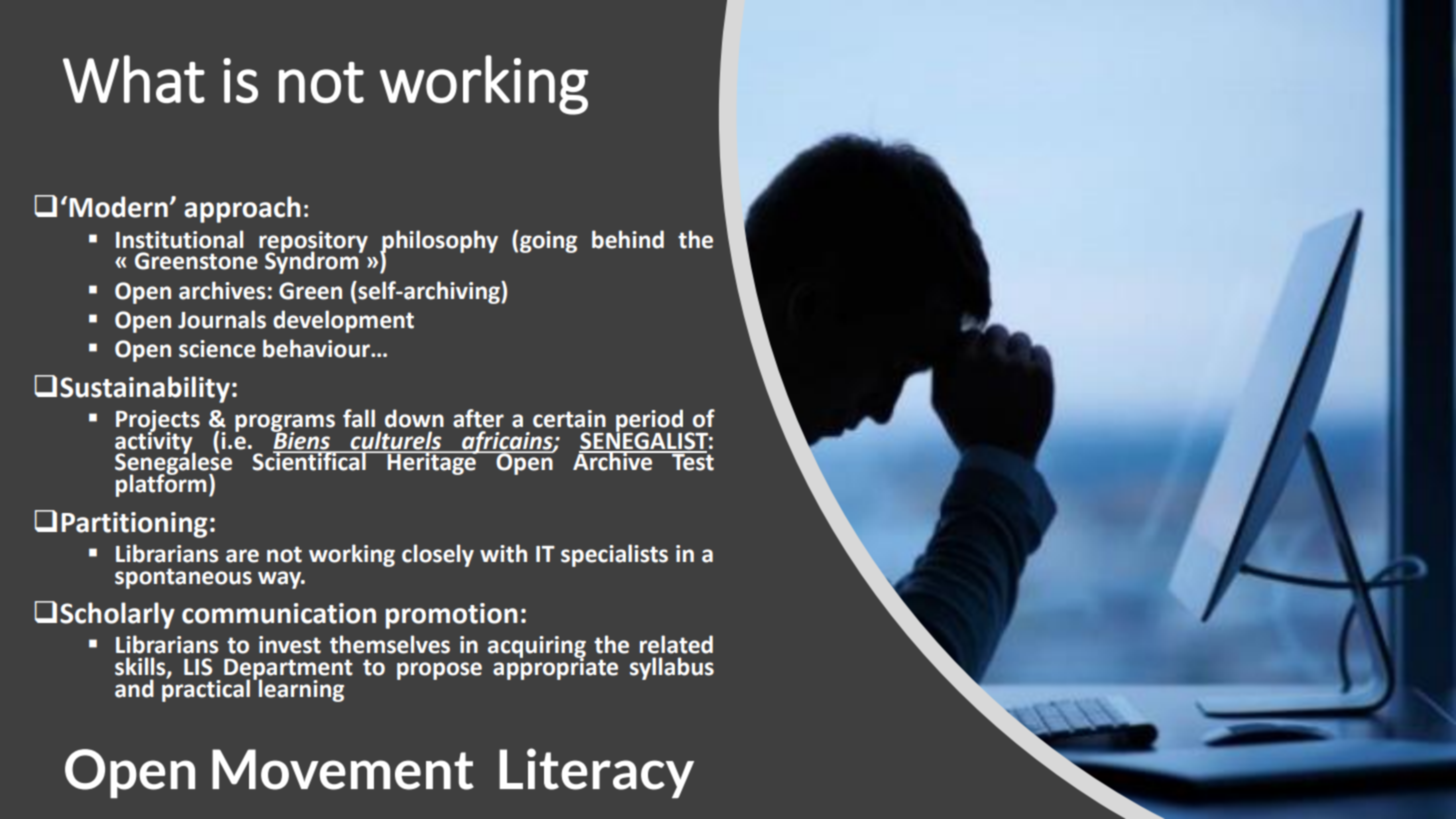 The width and height of the screenshot is (1456, 819). I want to click on closely, so click(438, 555).
